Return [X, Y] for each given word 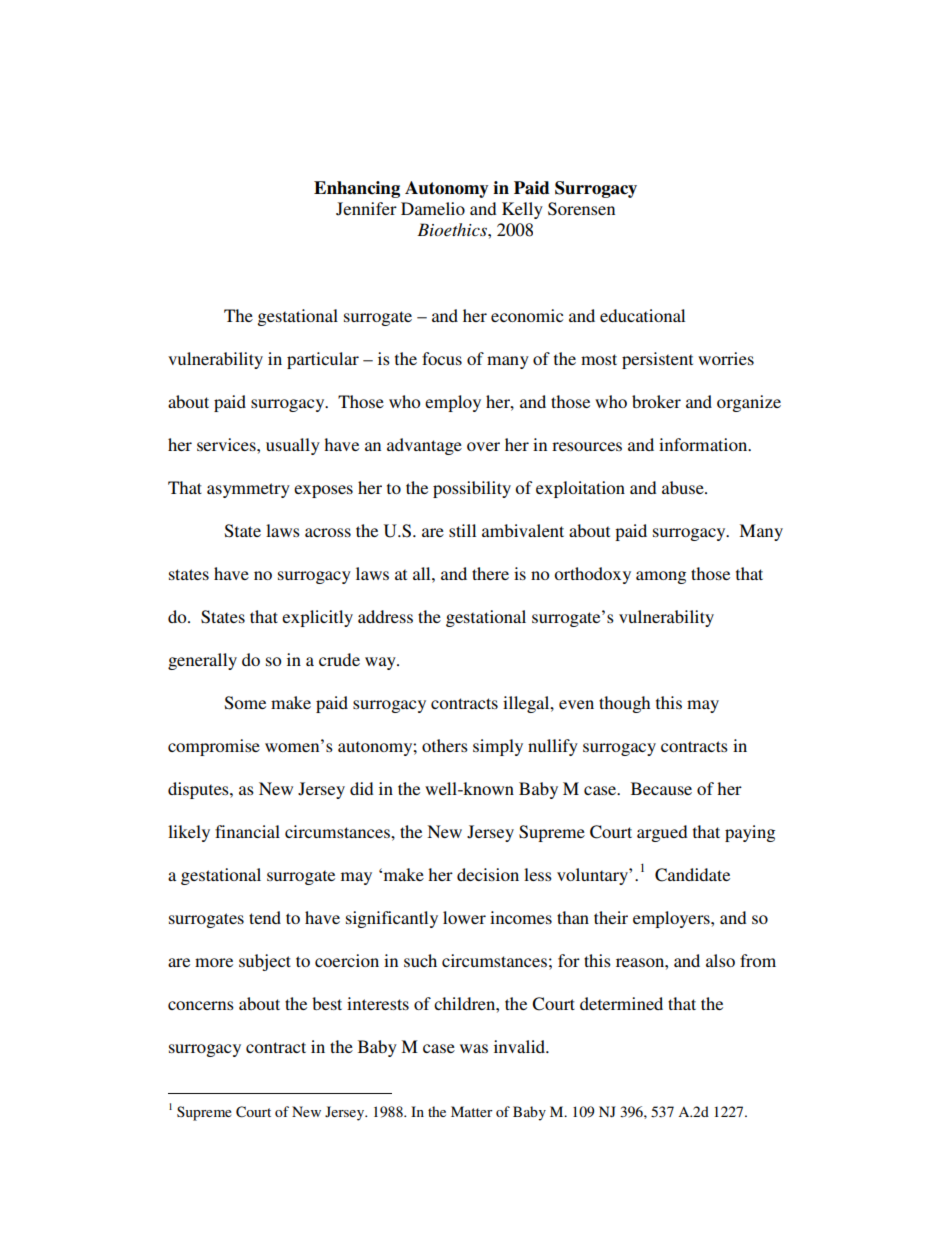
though [624, 704]
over [483, 446]
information [704, 444]
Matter [472, 1111]
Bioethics [453, 229]
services [227, 444]
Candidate [692, 875]
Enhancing [357, 189]
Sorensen [581, 209]
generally [202, 661]
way [381, 663]
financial [247, 831]
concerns [201, 1005]
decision [488, 874]
